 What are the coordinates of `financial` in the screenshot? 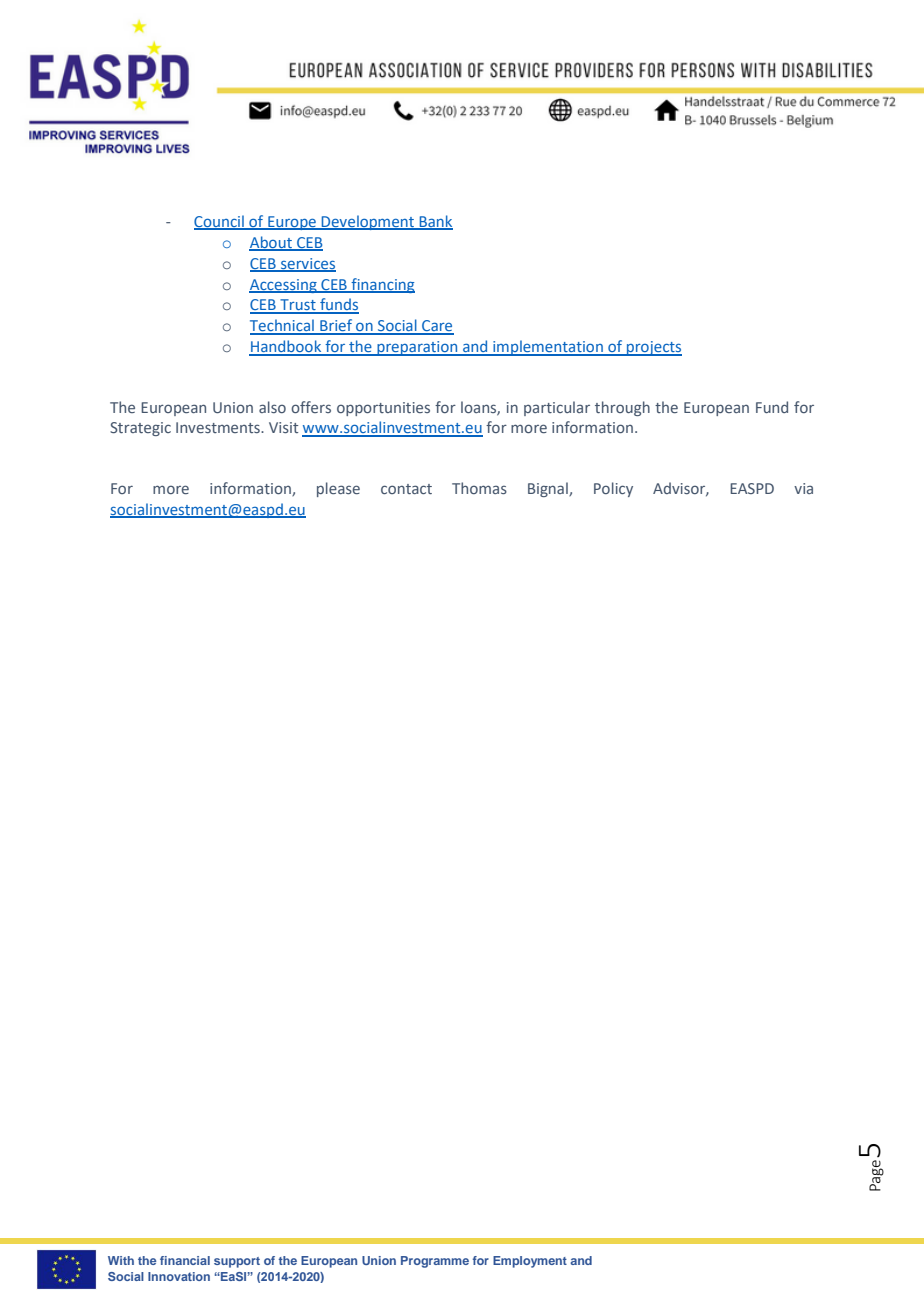 It's located at (185, 1260).
